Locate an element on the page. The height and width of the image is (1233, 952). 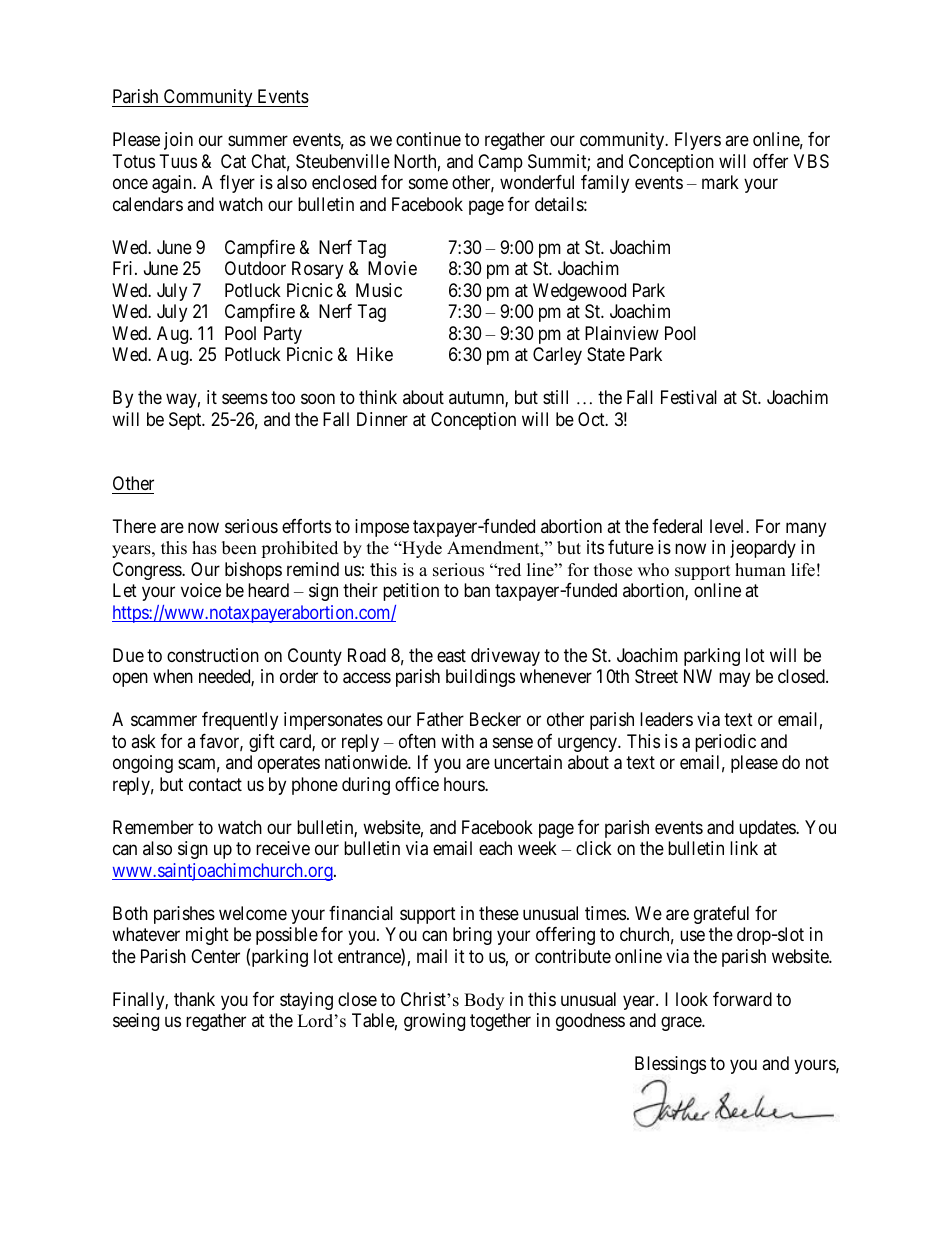
together is located at coordinates (500, 1022).
